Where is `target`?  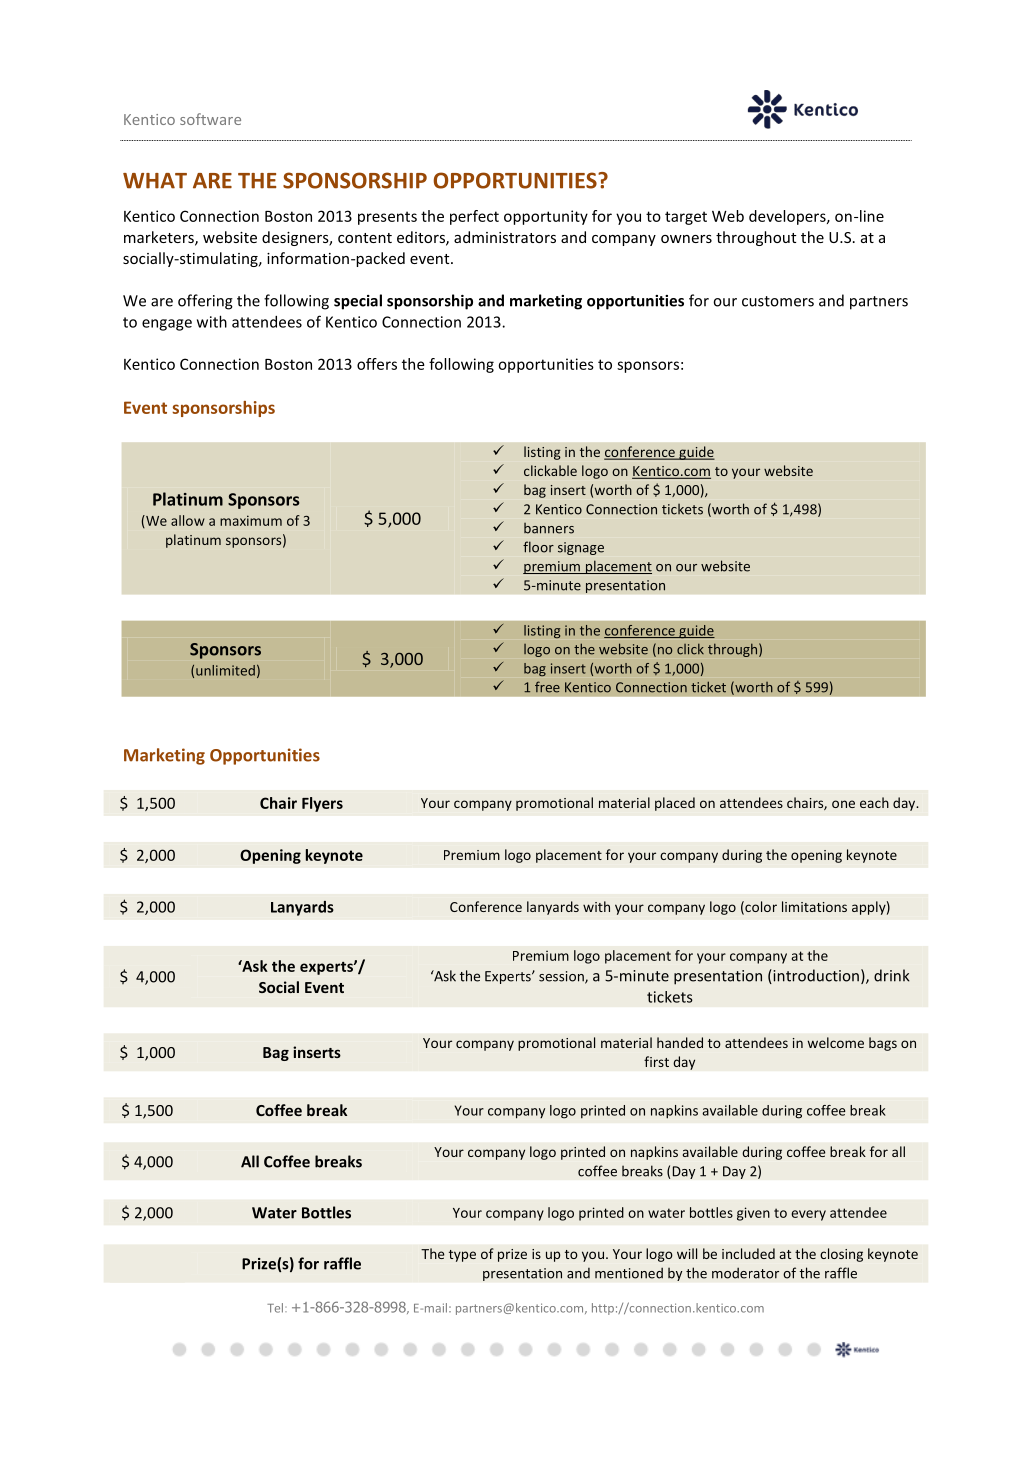
target is located at coordinates (686, 218).
